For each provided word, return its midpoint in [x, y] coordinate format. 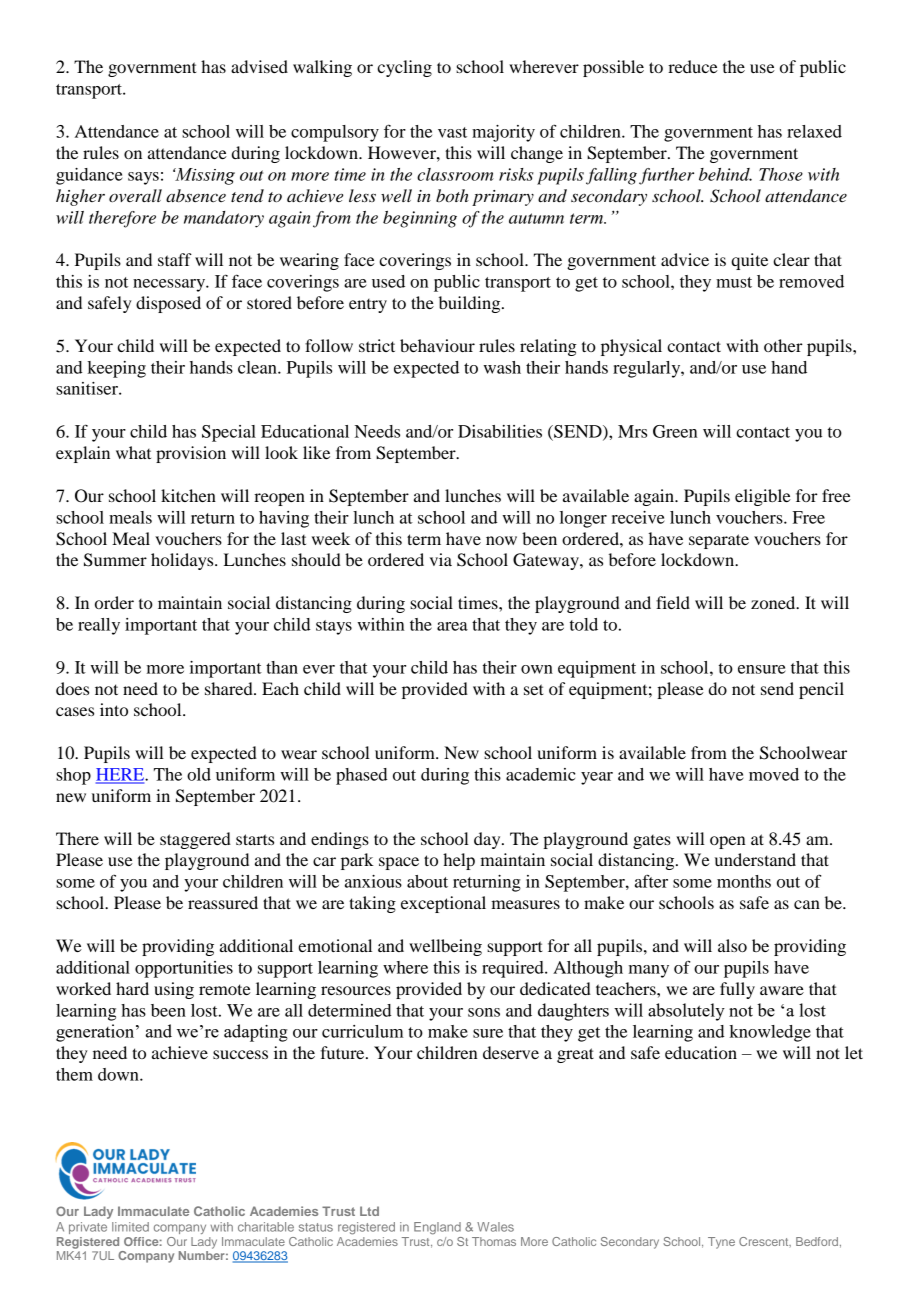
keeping [116, 369]
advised [259, 66]
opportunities [184, 969]
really [99, 626]
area [452, 626]
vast [452, 132]
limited [130, 1227]
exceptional [443, 904]
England [437, 1228]
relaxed [814, 131]
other [783, 345]
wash [502, 367]
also [732, 945]
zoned [774, 602]
